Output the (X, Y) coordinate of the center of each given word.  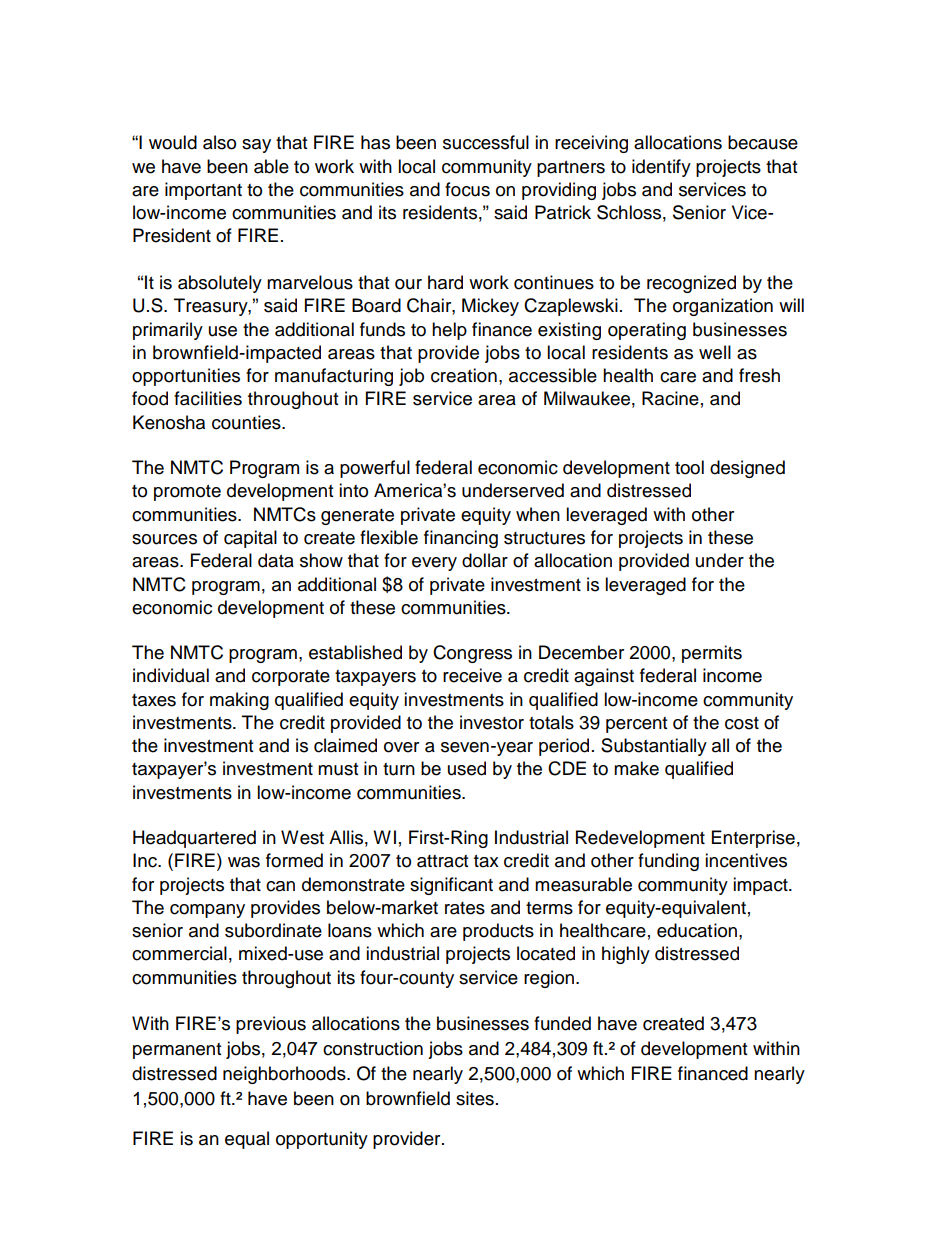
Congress (472, 654)
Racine (670, 398)
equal (247, 1140)
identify (661, 168)
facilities (208, 398)
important (203, 191)
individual (171, 675)
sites (475, 1098)
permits (712, 654)
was (244, 862)
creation (464, 375)
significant (451, 886)
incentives (746, 860)
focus (467, 189)
